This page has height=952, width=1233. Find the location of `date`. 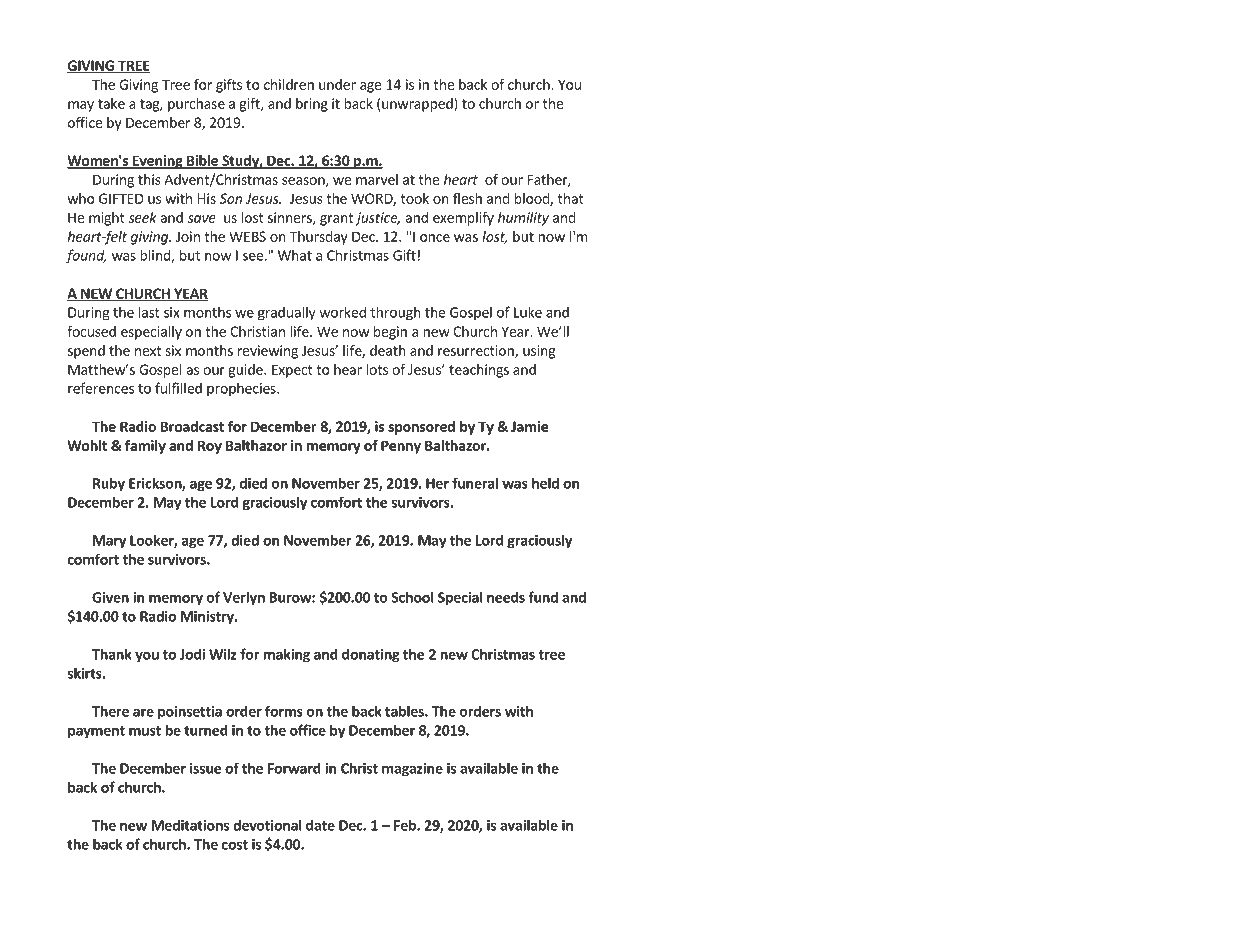

date is located at coordinates (320, 825).
